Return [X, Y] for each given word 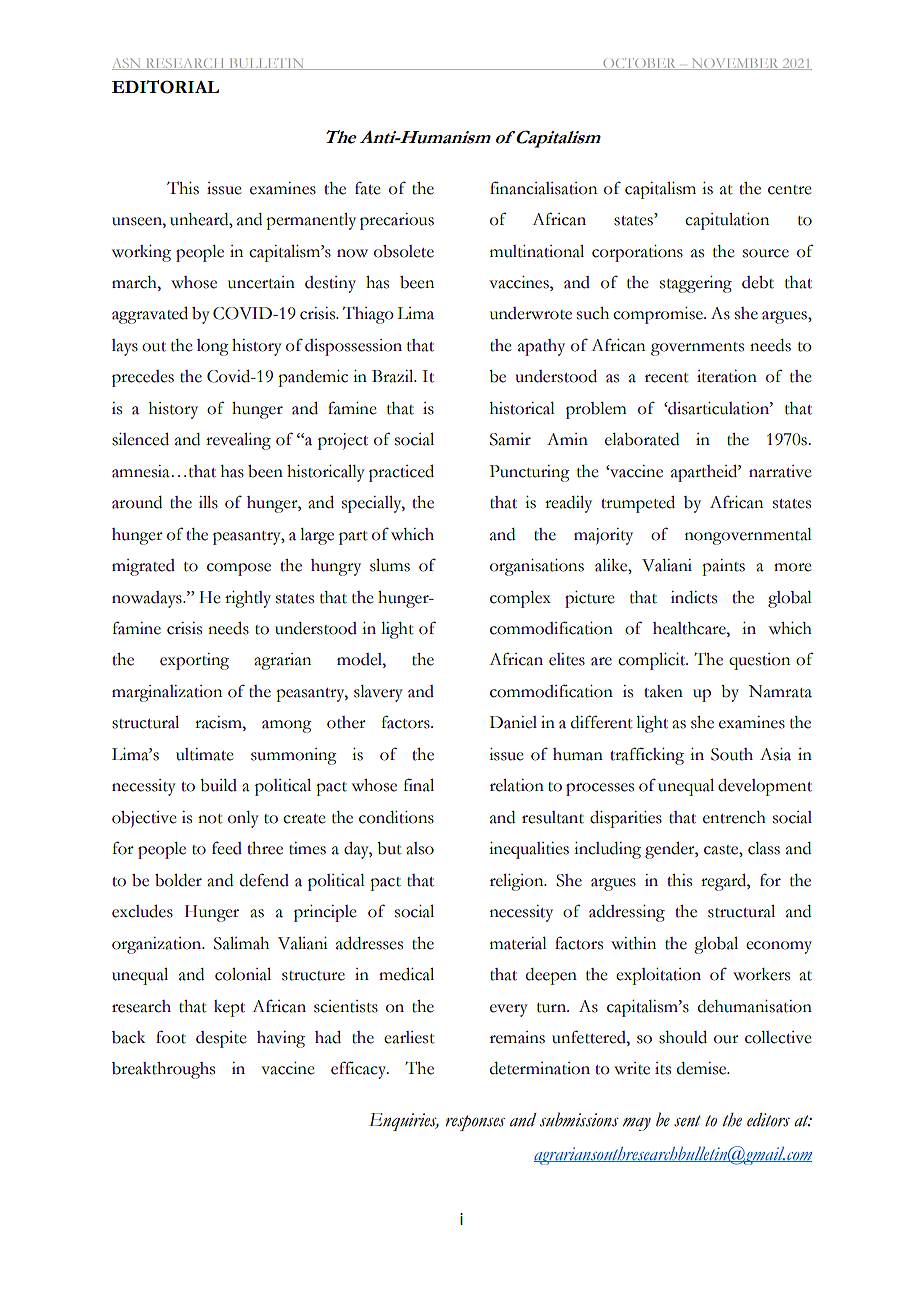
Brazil [394, 376]
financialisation [543, 188]
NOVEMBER [735, 64]
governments [697, 349]
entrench [734, 817]
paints [723, 567]
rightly [248, 599]
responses [475, 1123]
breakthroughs [163, 1070]
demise [703, 1068]
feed [227, 848]
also [420, 848]
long [213, 347]
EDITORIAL [165, 87]
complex [520, 599]
